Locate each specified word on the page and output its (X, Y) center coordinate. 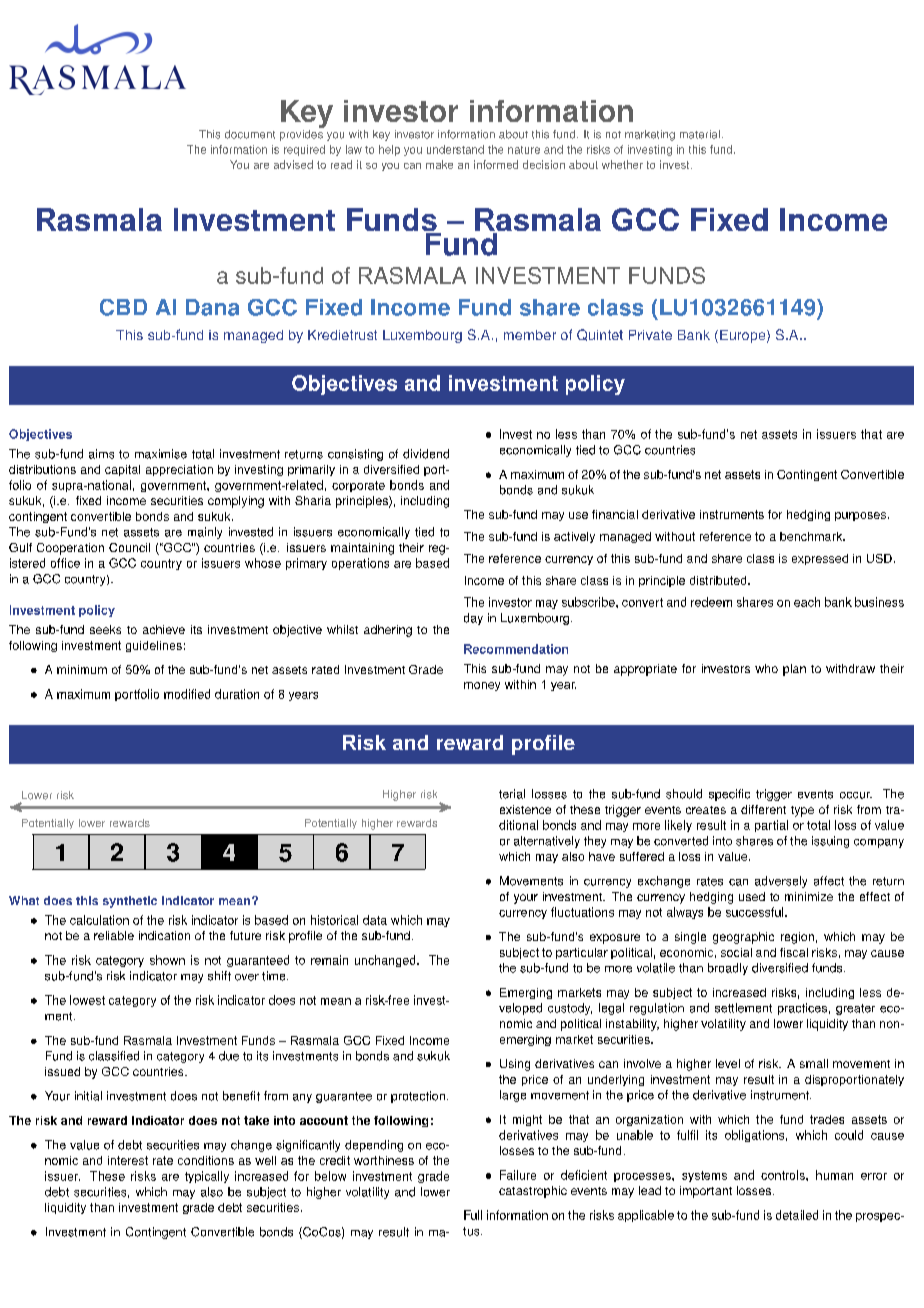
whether (622, 164)
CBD (123, 307)
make (439, 164)
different (763, 809)
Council (129, 547)
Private (650, 335)
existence (525, 809)
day (473, 619)
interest (128, 1160)
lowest (87, 1000)
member (530, 335)
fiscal (794, 952)
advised (293, 164)
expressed (820, 559)
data (375, 920)
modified (187, 694)
